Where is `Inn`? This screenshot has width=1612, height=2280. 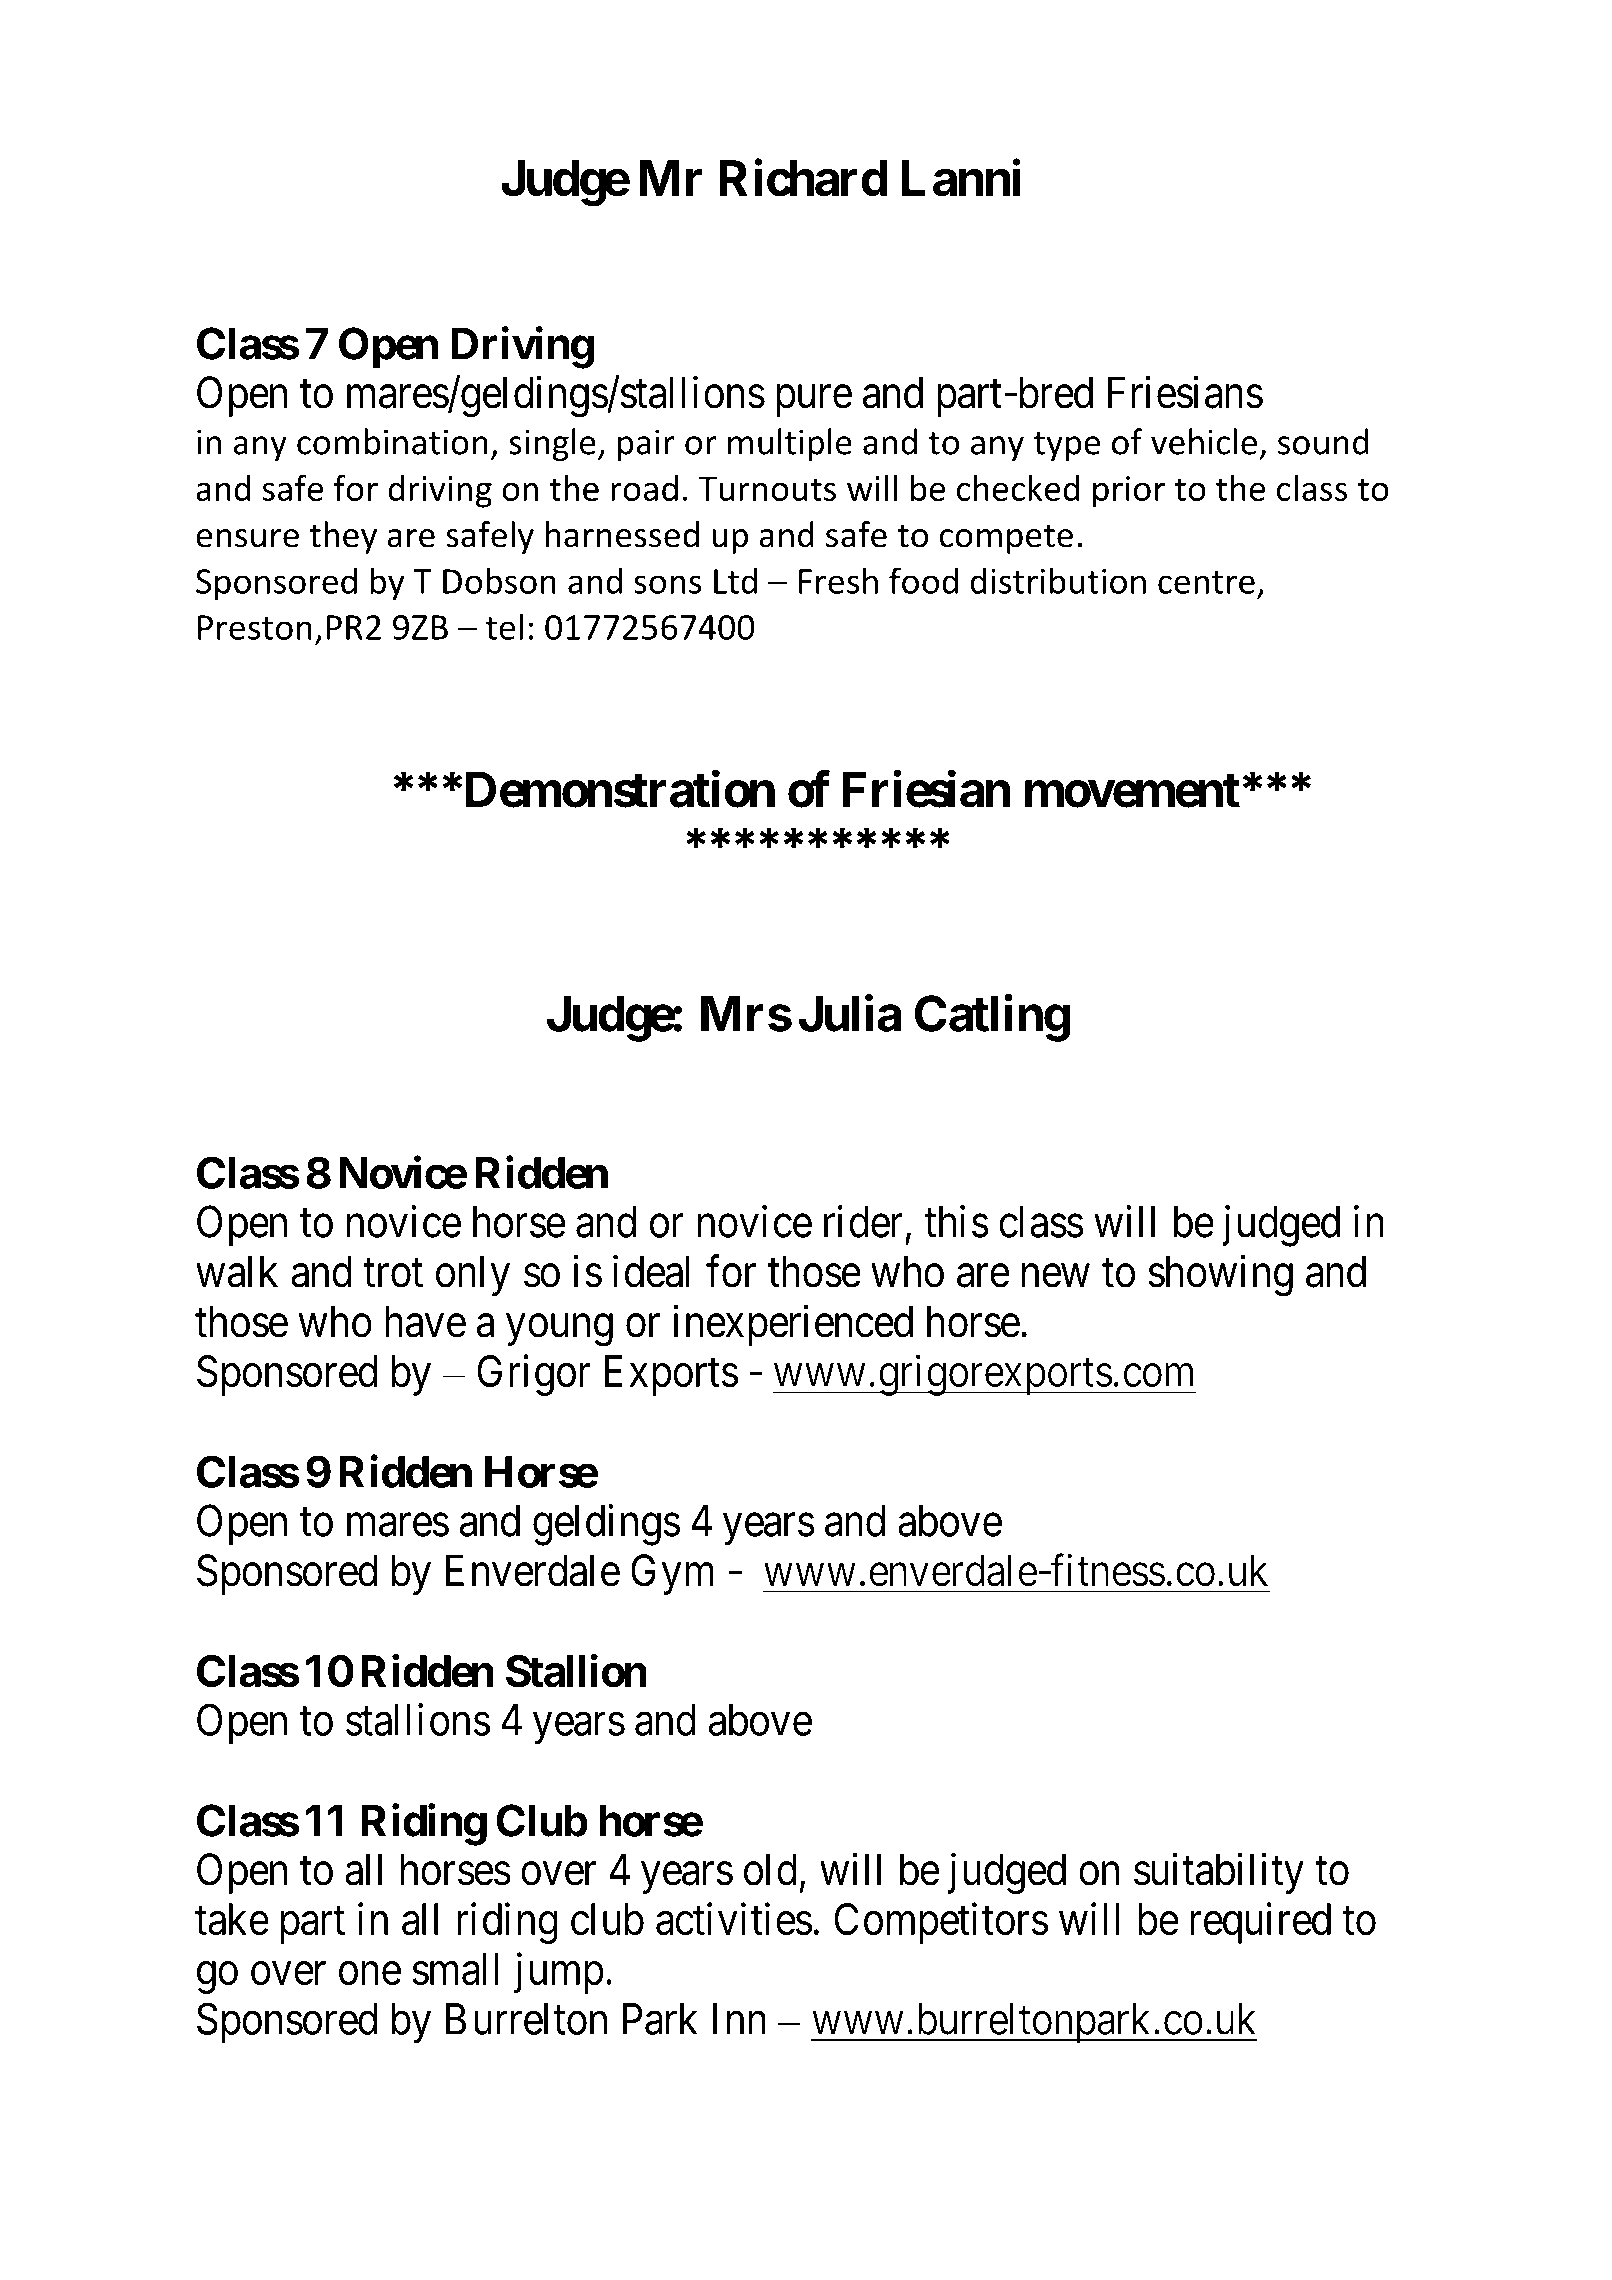
Inn is located at coordinates (739, 2019).
